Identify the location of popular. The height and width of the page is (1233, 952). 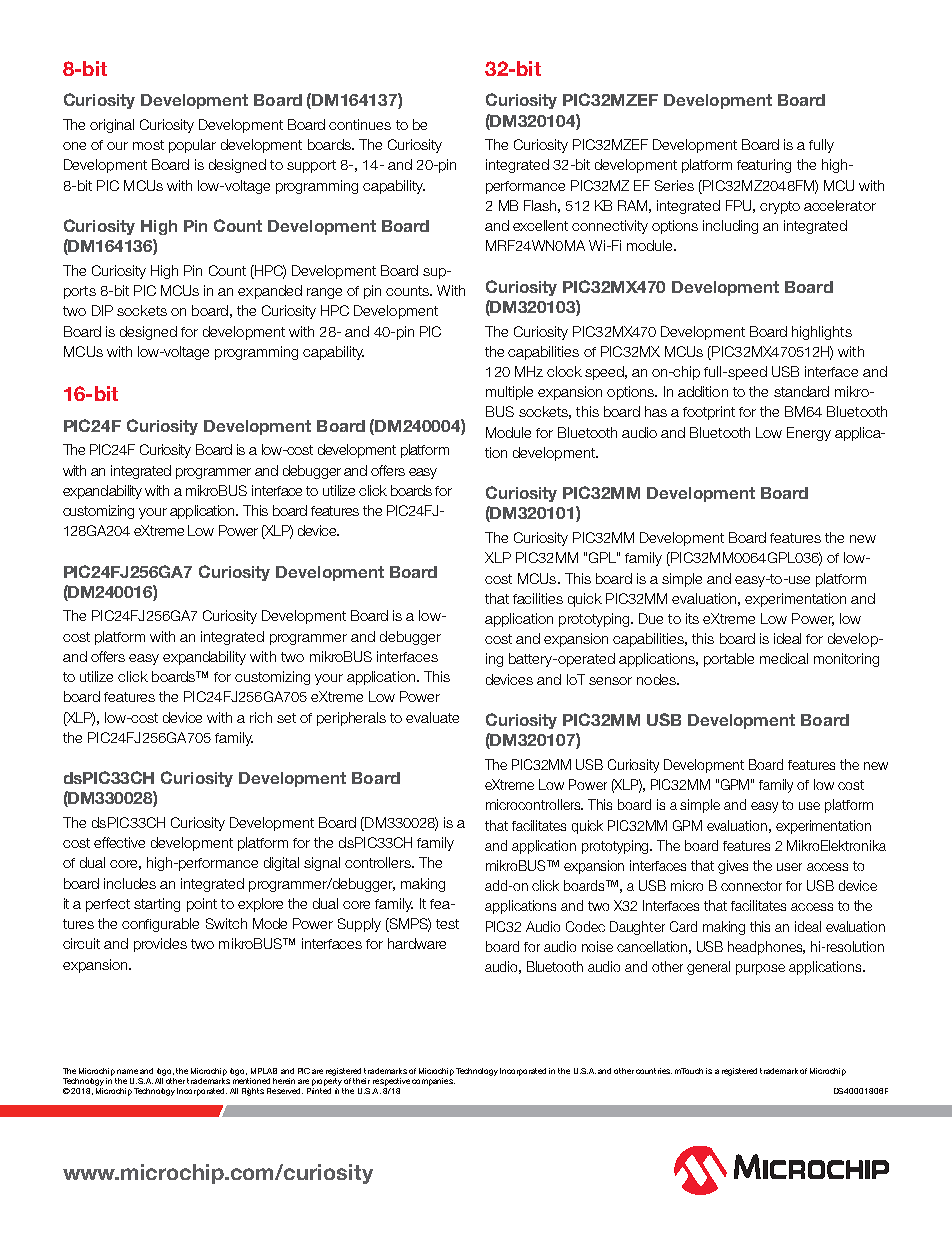
(192, 146).
